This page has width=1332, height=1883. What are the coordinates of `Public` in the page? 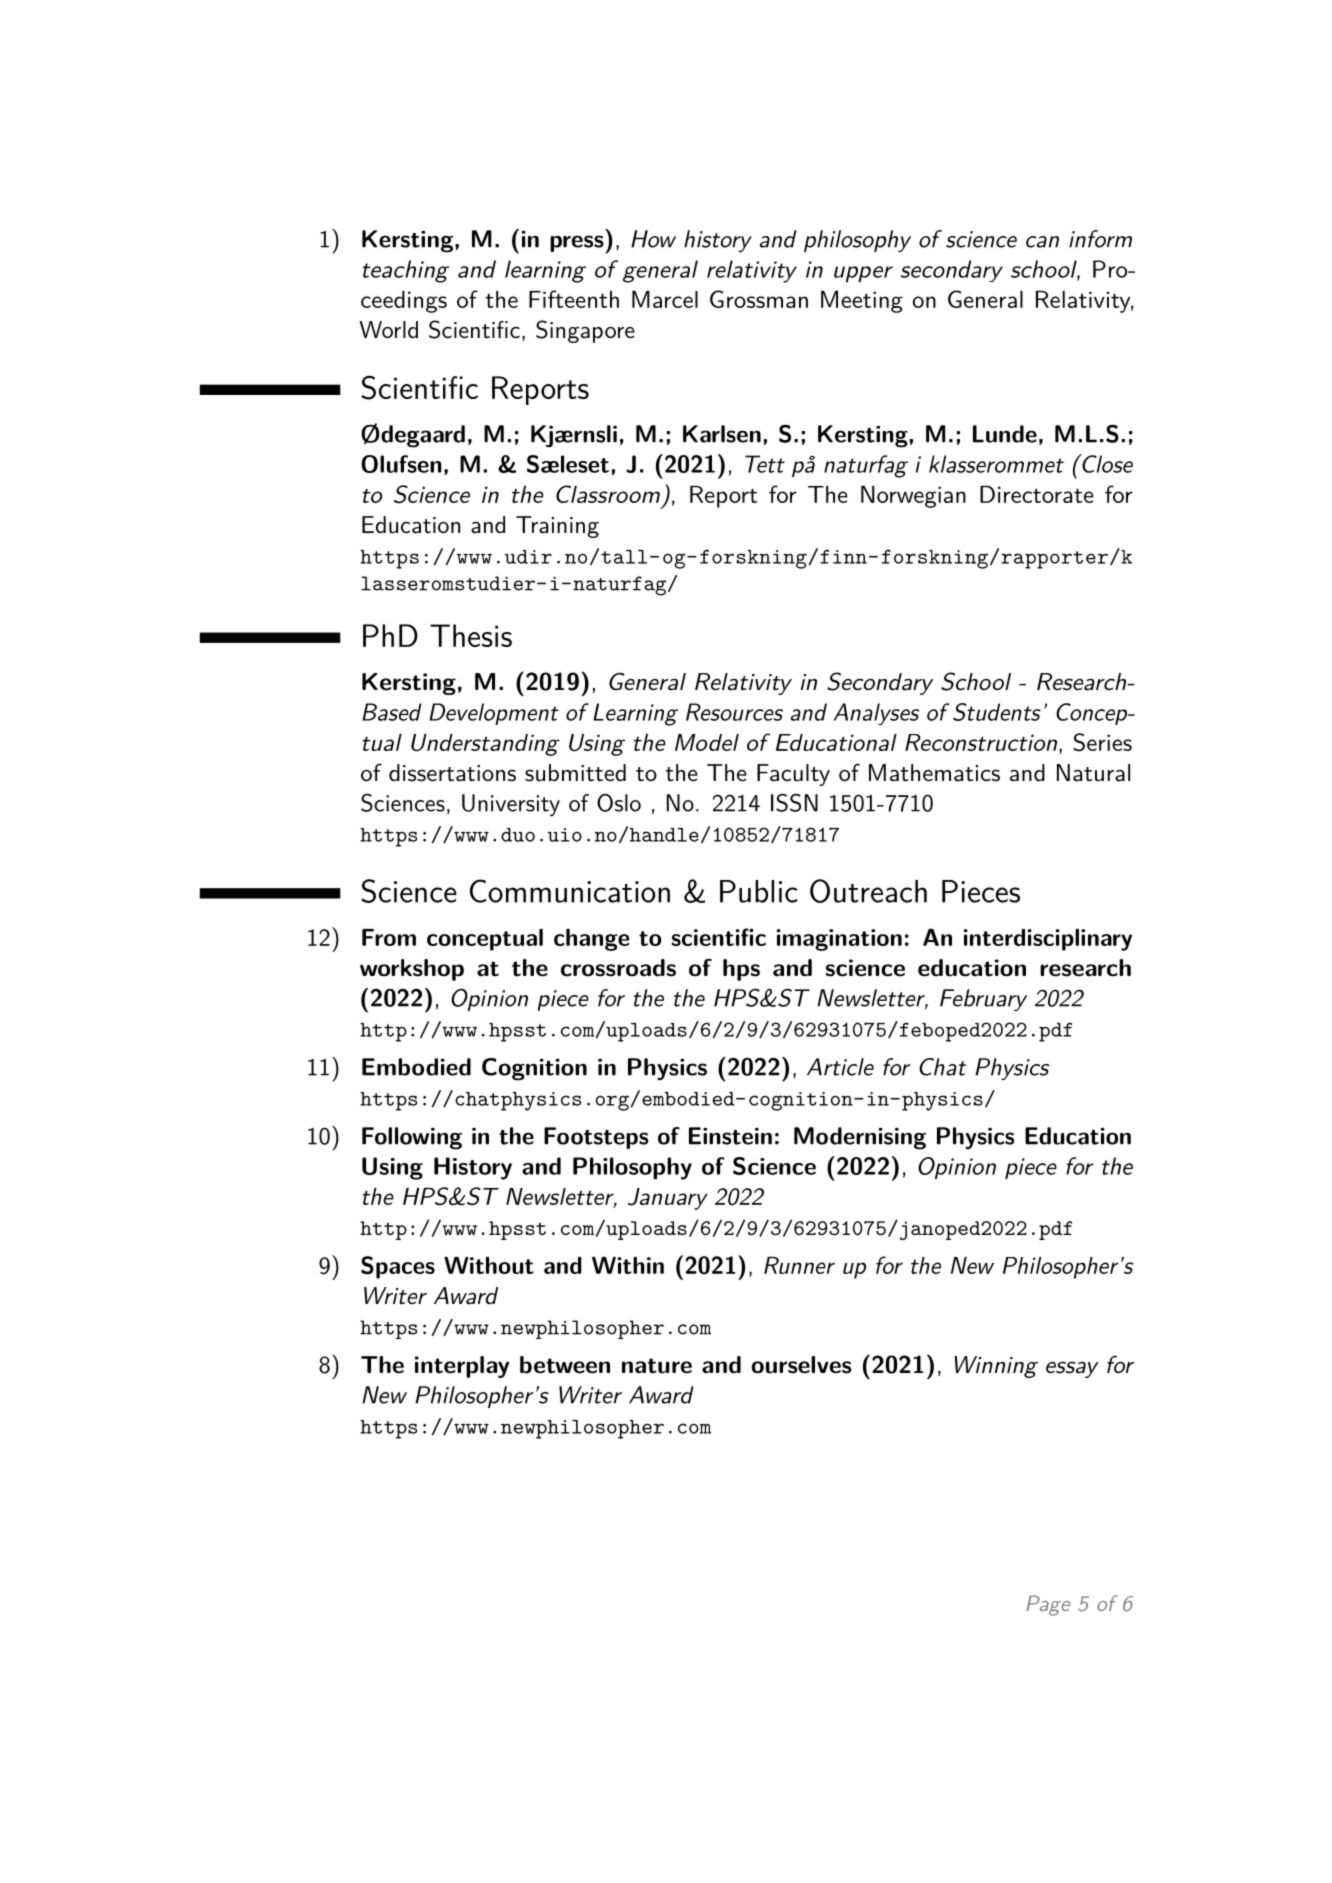 It's located at (759, 891).
